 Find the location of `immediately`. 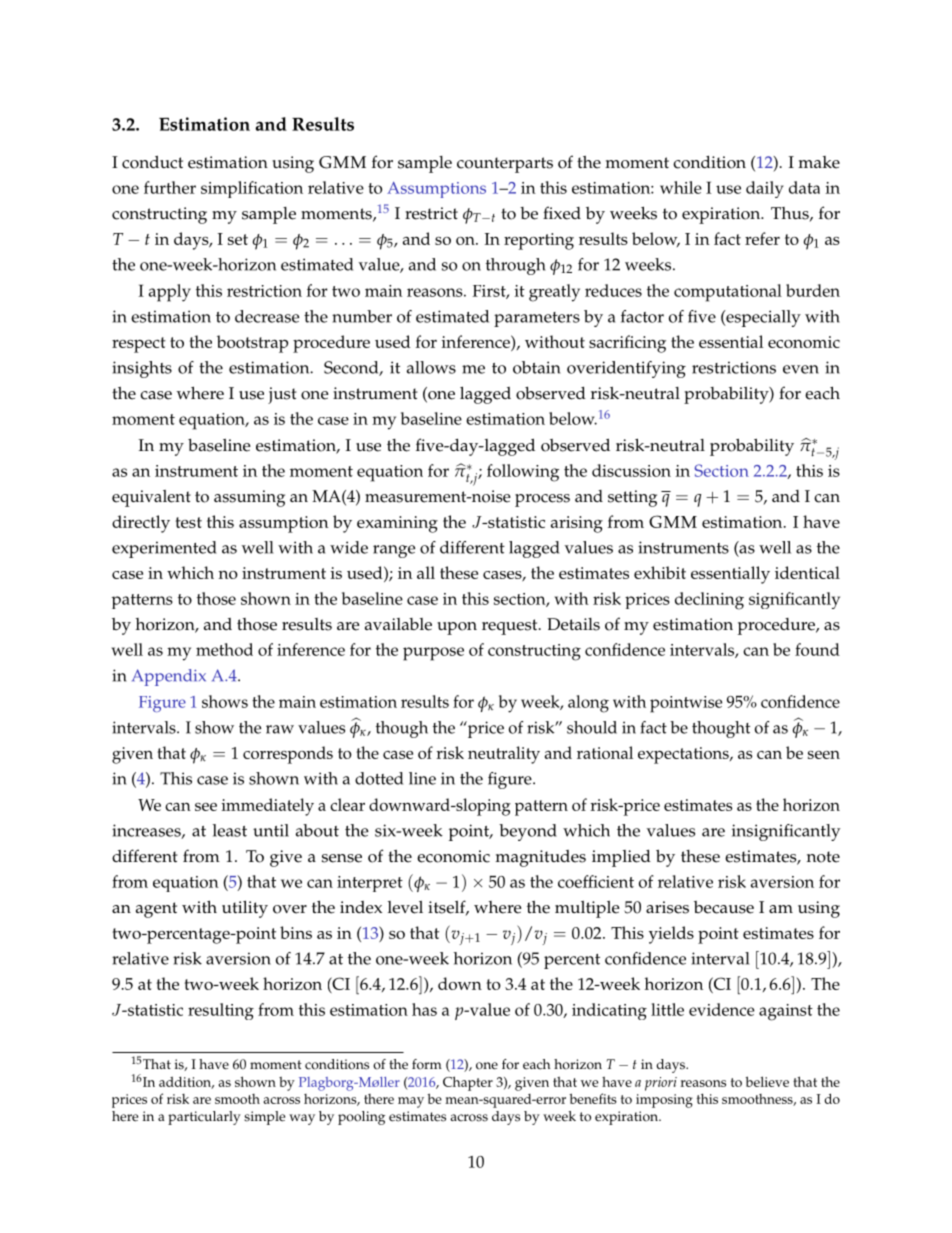

immediately is located at coordinates (267, 807).
